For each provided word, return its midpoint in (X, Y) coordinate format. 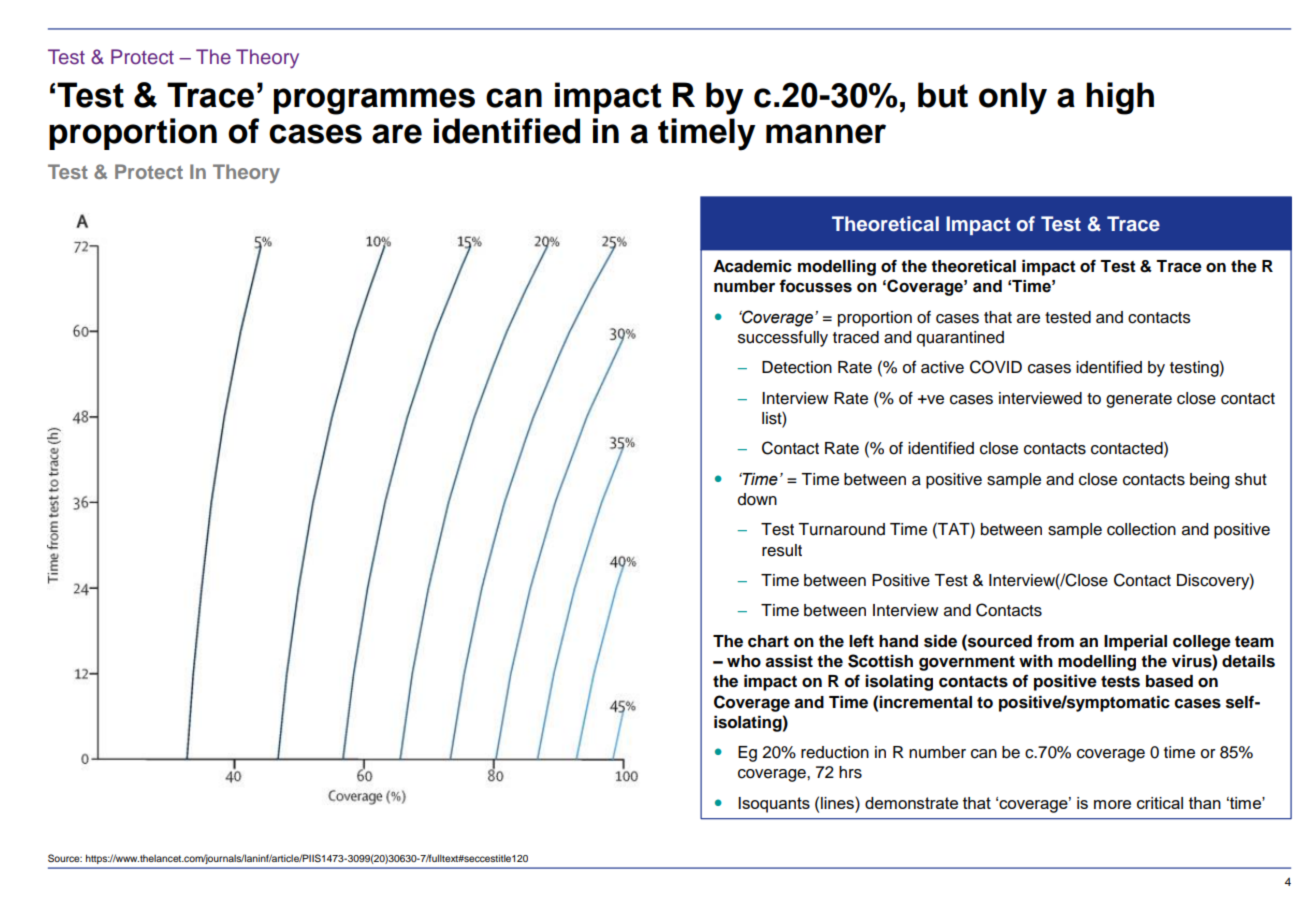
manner (826, 134)
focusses (815, 286)
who (744, 661)
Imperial (1135, 642)
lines (838, 802)
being (1209, 481)
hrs (850, 772)
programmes (374, 101)
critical (1160, 803)
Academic (752, 266)
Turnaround (841, 529)
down (757, 499)
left (861, 641)
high (1120, 98)
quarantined (960, 339)
